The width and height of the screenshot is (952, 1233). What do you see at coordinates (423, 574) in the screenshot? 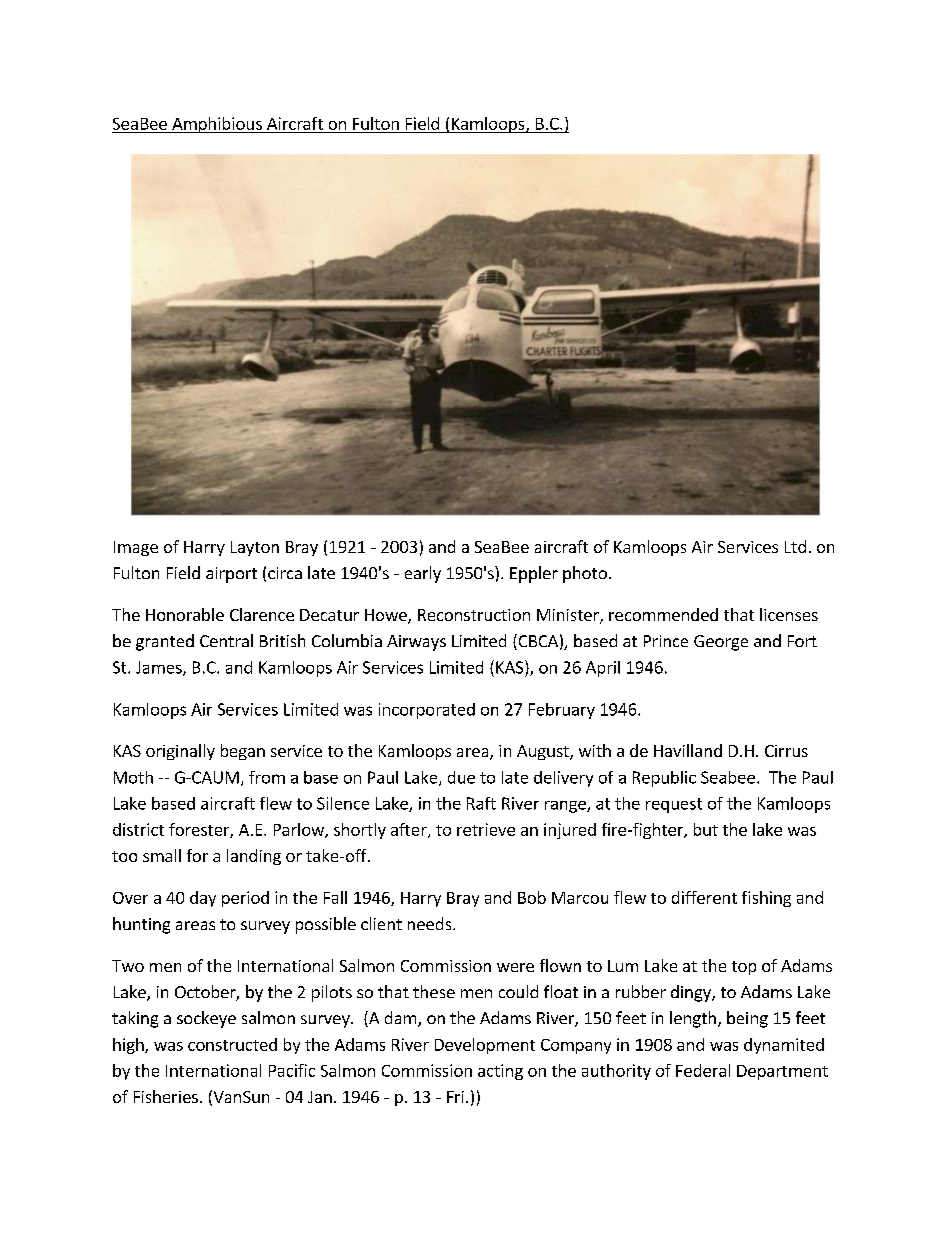
I see `early` at bounding box center [423, 574].
